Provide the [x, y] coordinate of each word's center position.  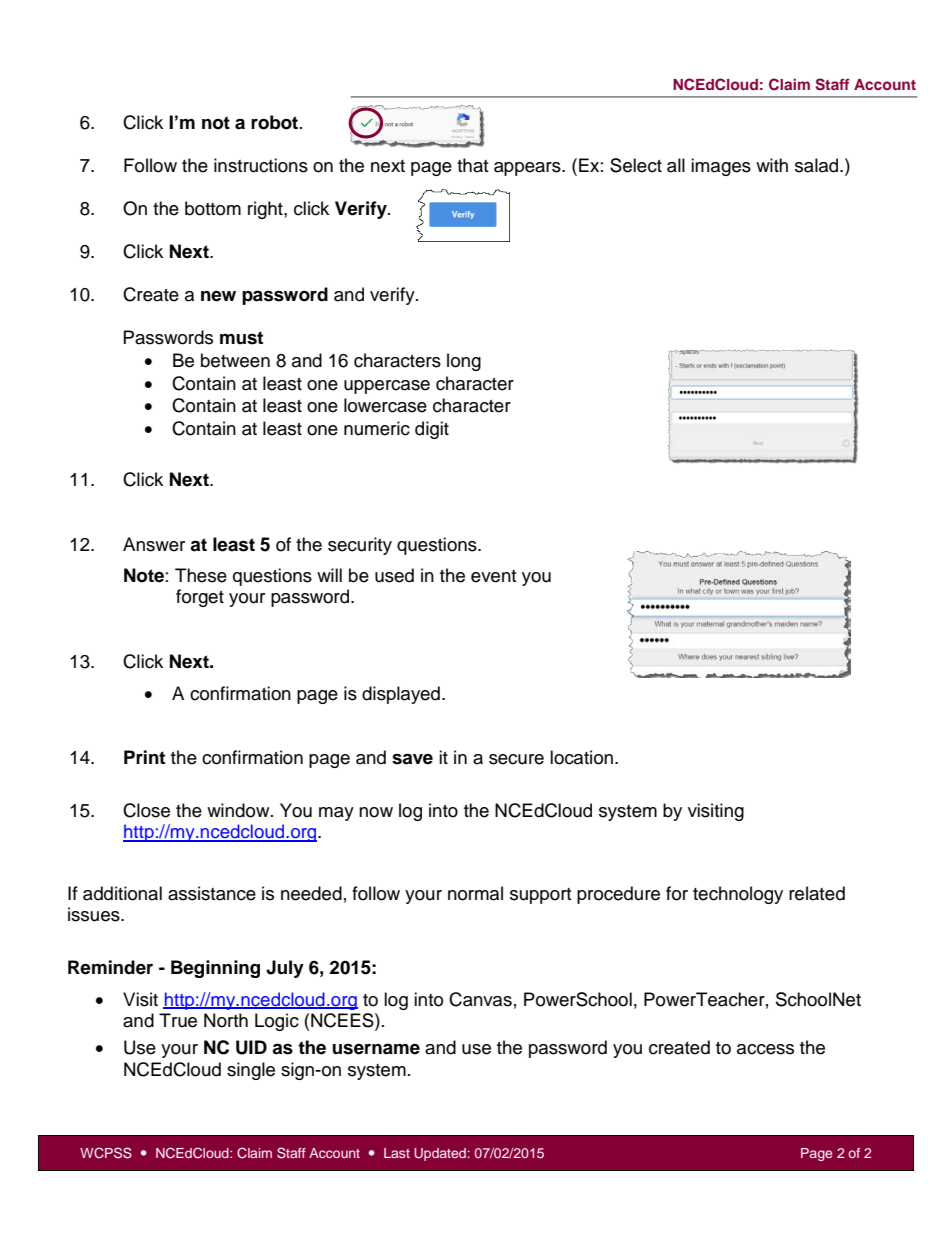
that [472, 165]
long [464, 362]
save [412, 759]
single [251, 1071]
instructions [261, 165]
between [235, 360]
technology [738, 895]
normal [475, 893]
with [772, 165]
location [583, 757]
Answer [154, 544]
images [721, 167]
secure [516, 759]
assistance [212, 893]
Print [144, 757]
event [493, 576]
